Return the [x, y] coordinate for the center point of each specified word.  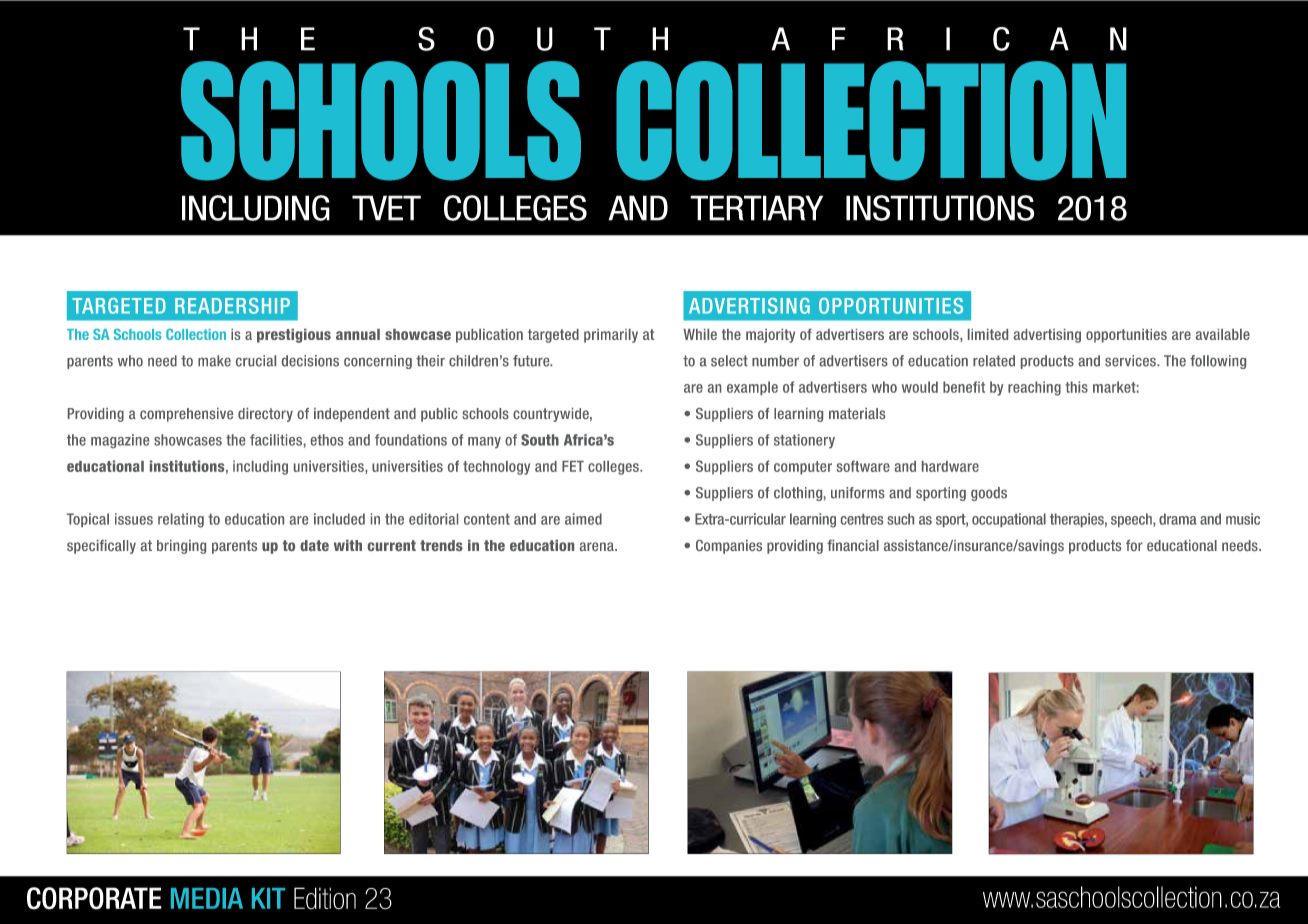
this [1076, 387]
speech [1132, 520]
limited [988, 334]
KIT [268, 898]
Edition [325, 898]
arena [598, 546]
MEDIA [207, 898]
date [314, 545]
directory [265, 415]
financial [853, 545]
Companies [729, 547]
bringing [181, 547]
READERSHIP [232, 306]
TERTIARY [756, 208]
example [752, 388]
